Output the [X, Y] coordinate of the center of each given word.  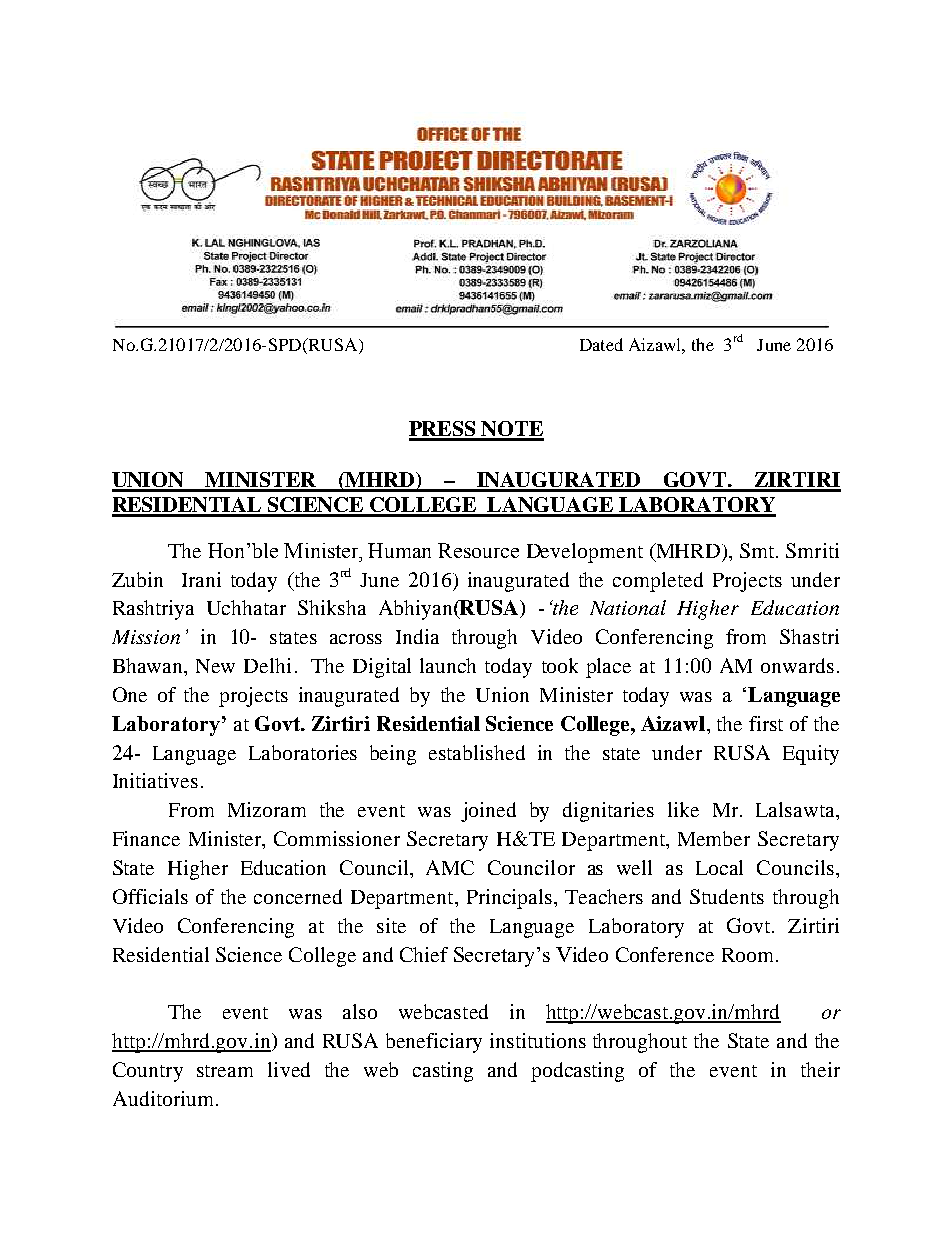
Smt [758, 550]
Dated [601, 344]
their [820, 1069]
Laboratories [303, 752]
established [477, 752]
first [766, 723]
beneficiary [434, 1043]
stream [225, 1071]
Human [399, 550]
